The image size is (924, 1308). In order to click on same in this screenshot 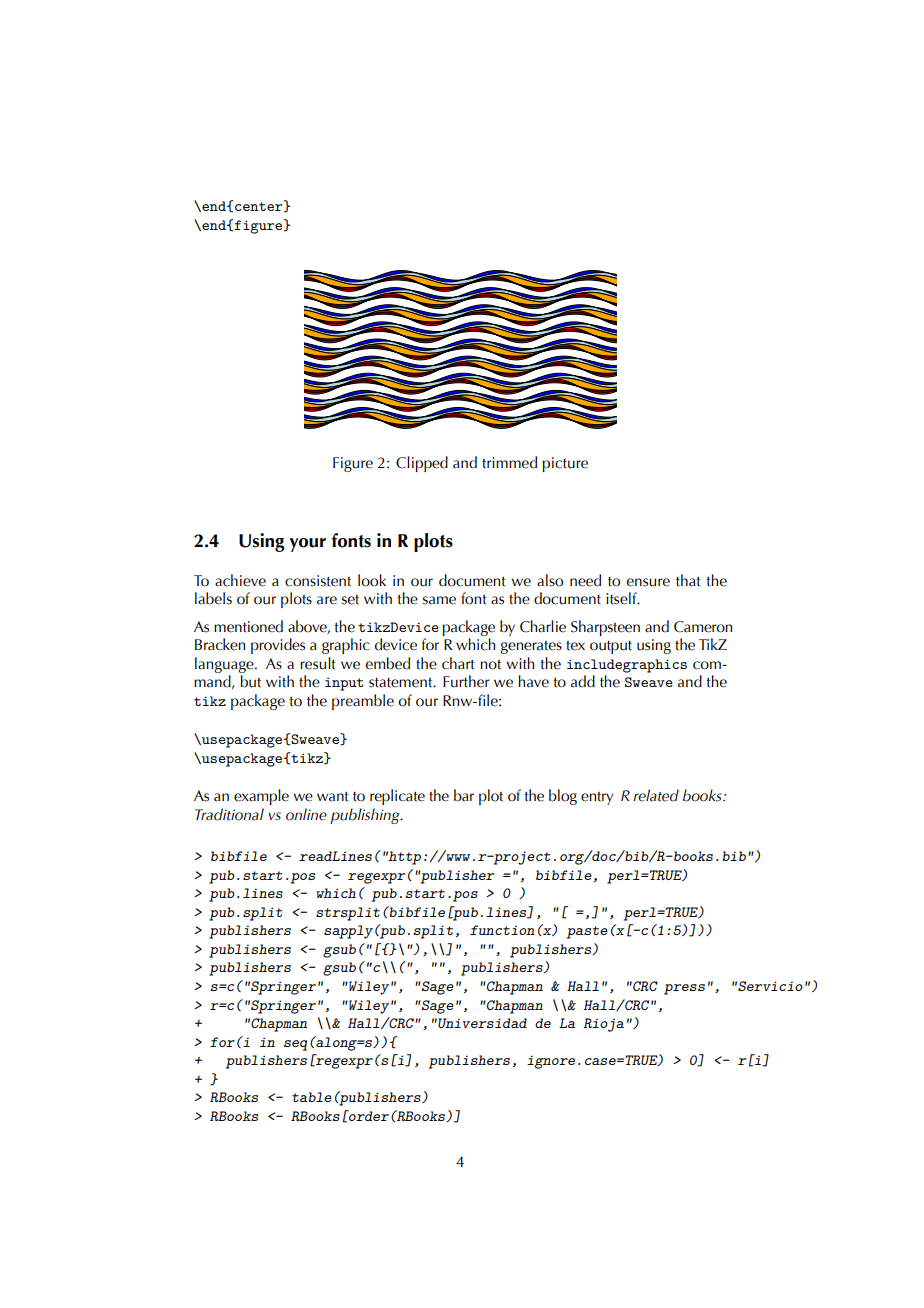, I will do `click(439, 600)`.
